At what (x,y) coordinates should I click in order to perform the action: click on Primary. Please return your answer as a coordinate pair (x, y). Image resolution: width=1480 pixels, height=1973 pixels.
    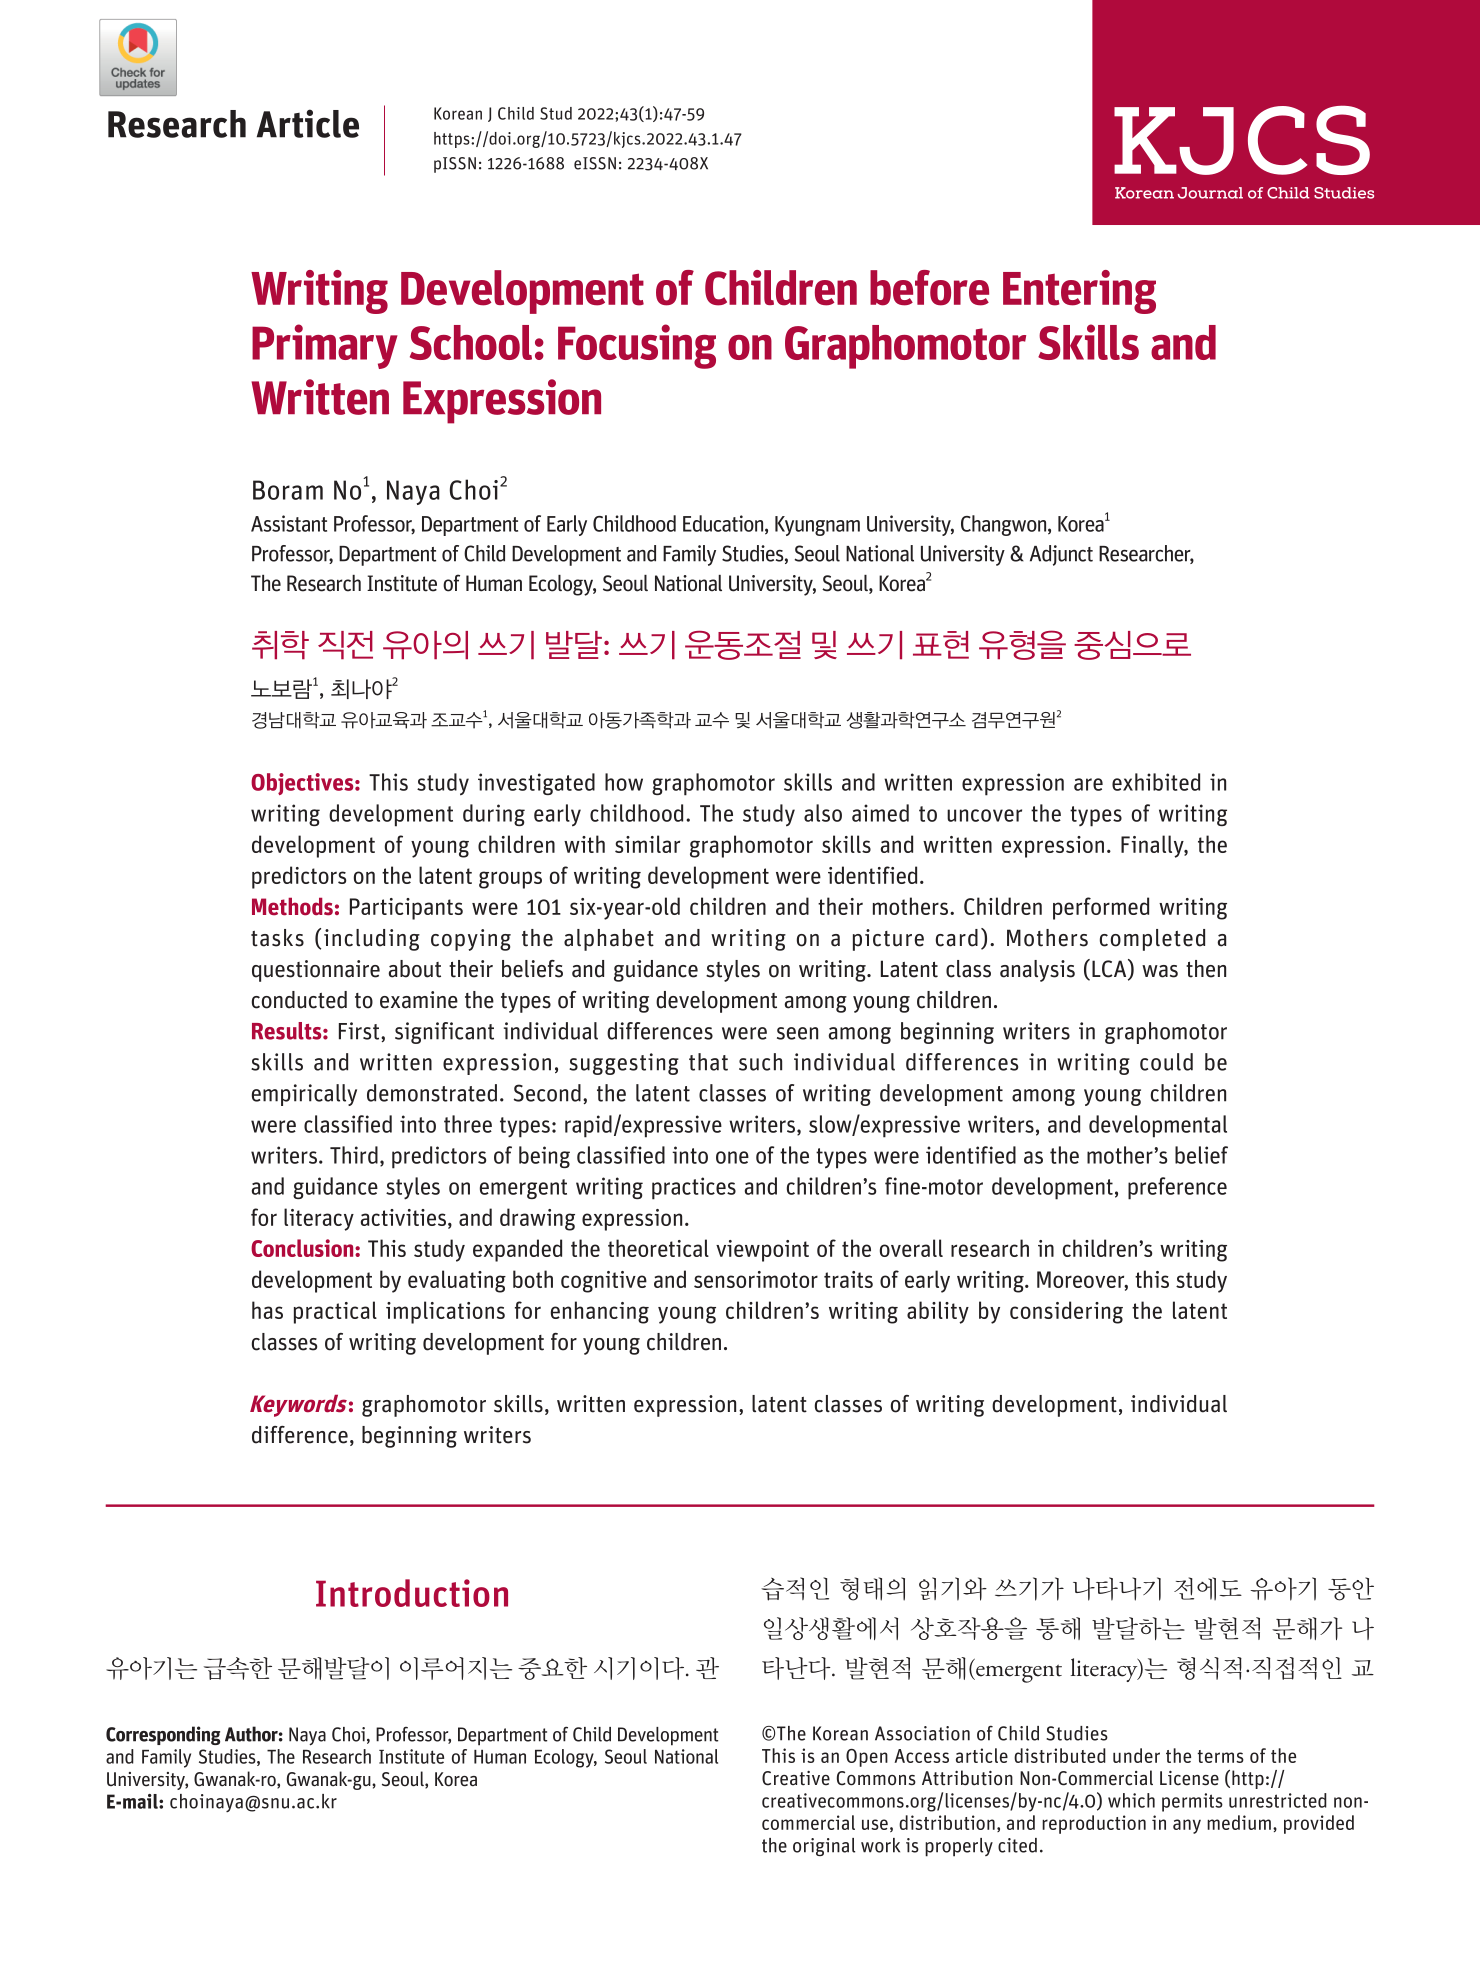
    Looking at the image, I should click on (325, 346).
